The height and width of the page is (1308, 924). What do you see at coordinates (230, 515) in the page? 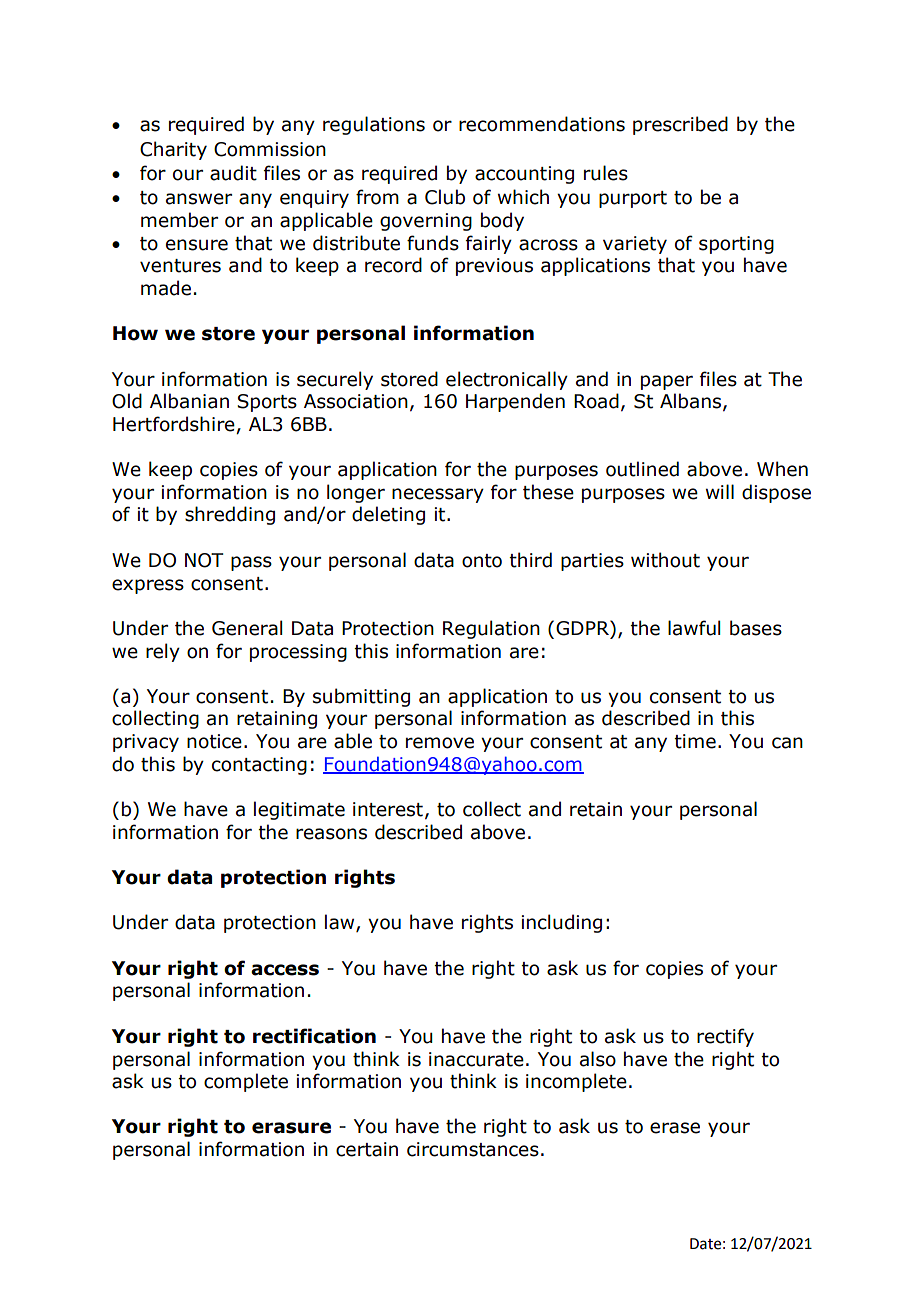
I see `shredding` at bounding box center [230, 515].
